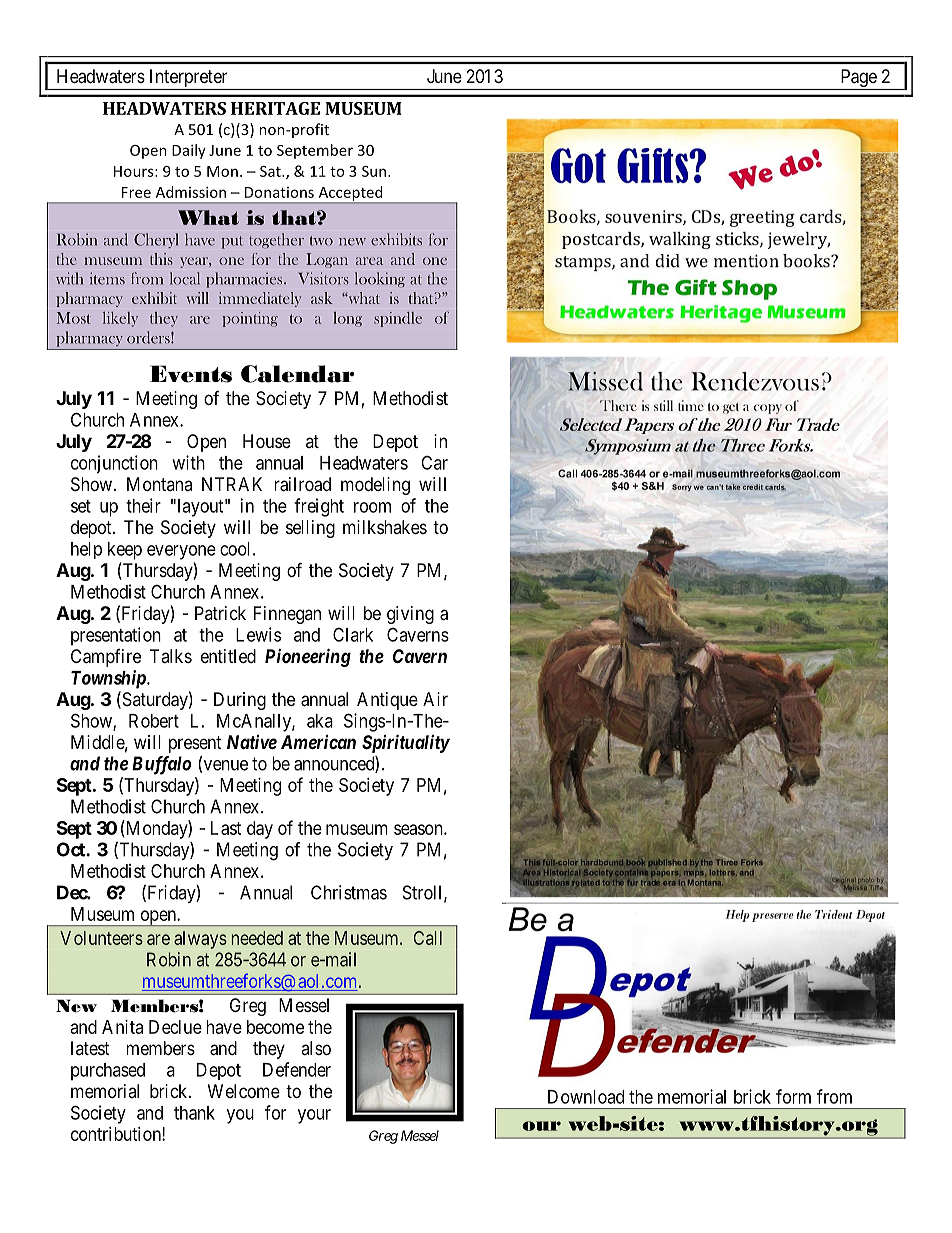  What do you see at coordinates (194, 1113) in the document?
I see `thank` at bounding box center [194, 1113].
